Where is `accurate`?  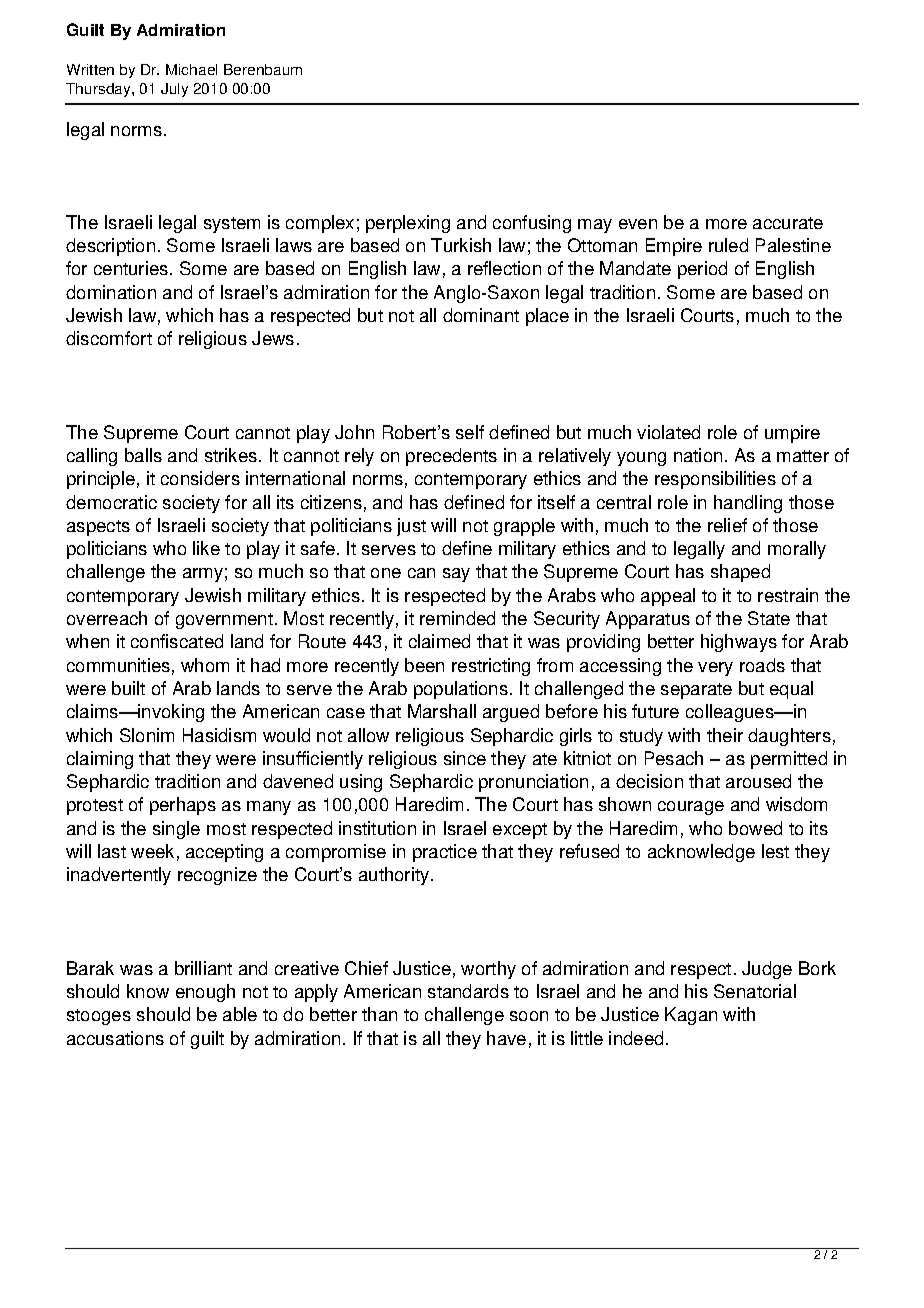
accurate is located at coordinates (788, 223).
